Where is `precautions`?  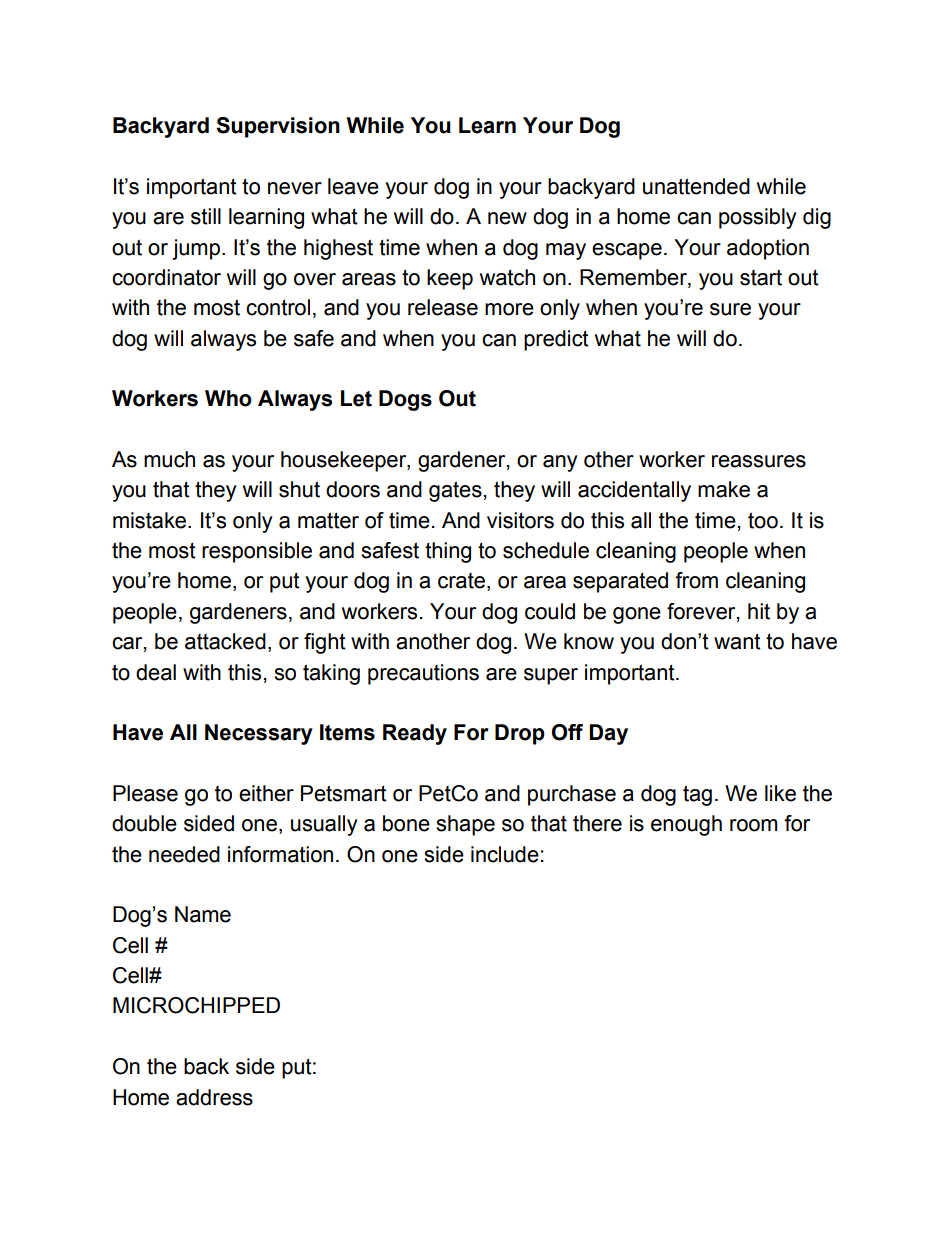
precautions is located at coordinates (423, 674).
